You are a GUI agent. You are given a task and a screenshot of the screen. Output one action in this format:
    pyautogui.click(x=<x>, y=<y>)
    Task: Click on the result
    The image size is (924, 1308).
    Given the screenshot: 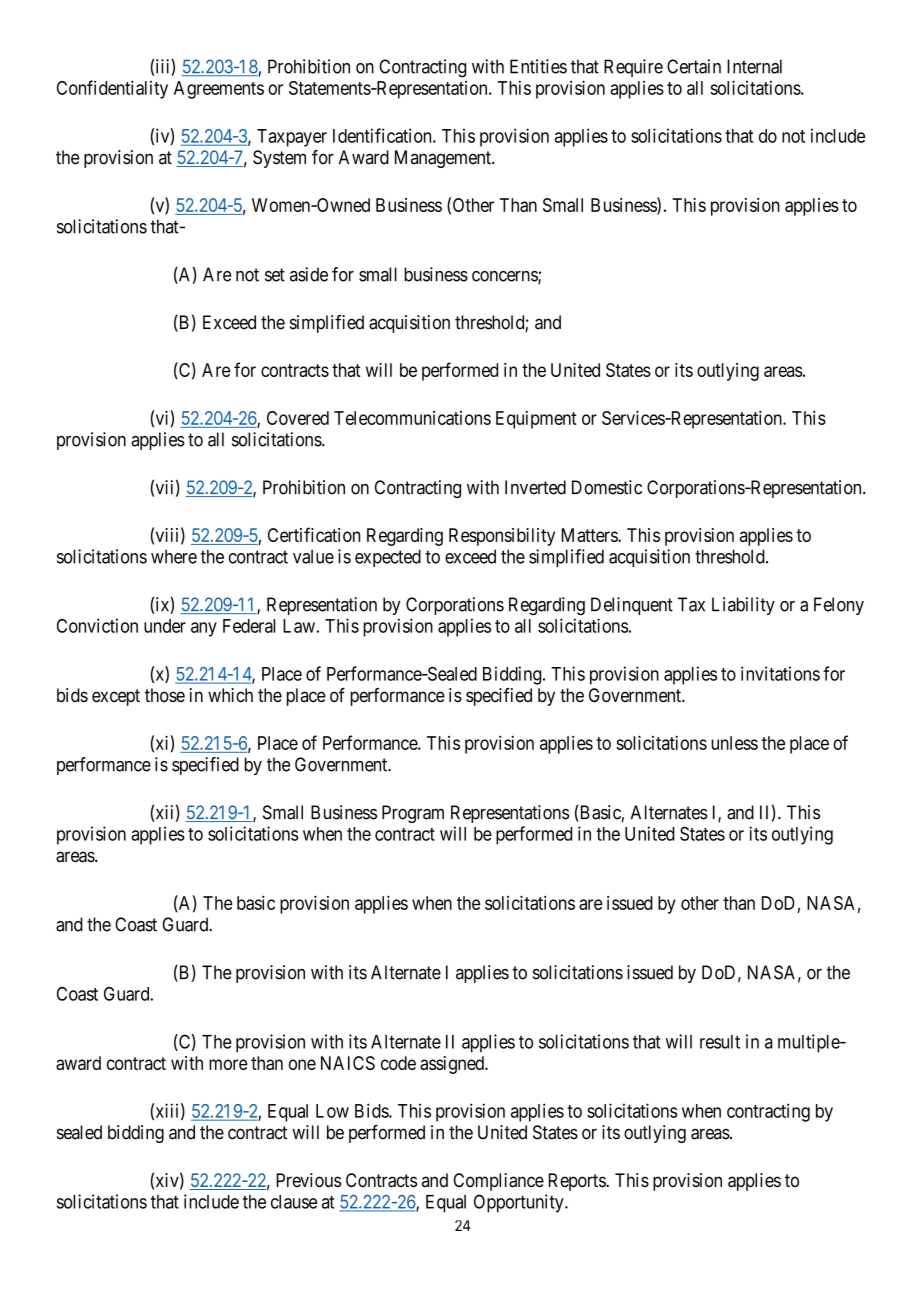 What is the action you would take?
    pyautogui.click(x=720, y=1042)
